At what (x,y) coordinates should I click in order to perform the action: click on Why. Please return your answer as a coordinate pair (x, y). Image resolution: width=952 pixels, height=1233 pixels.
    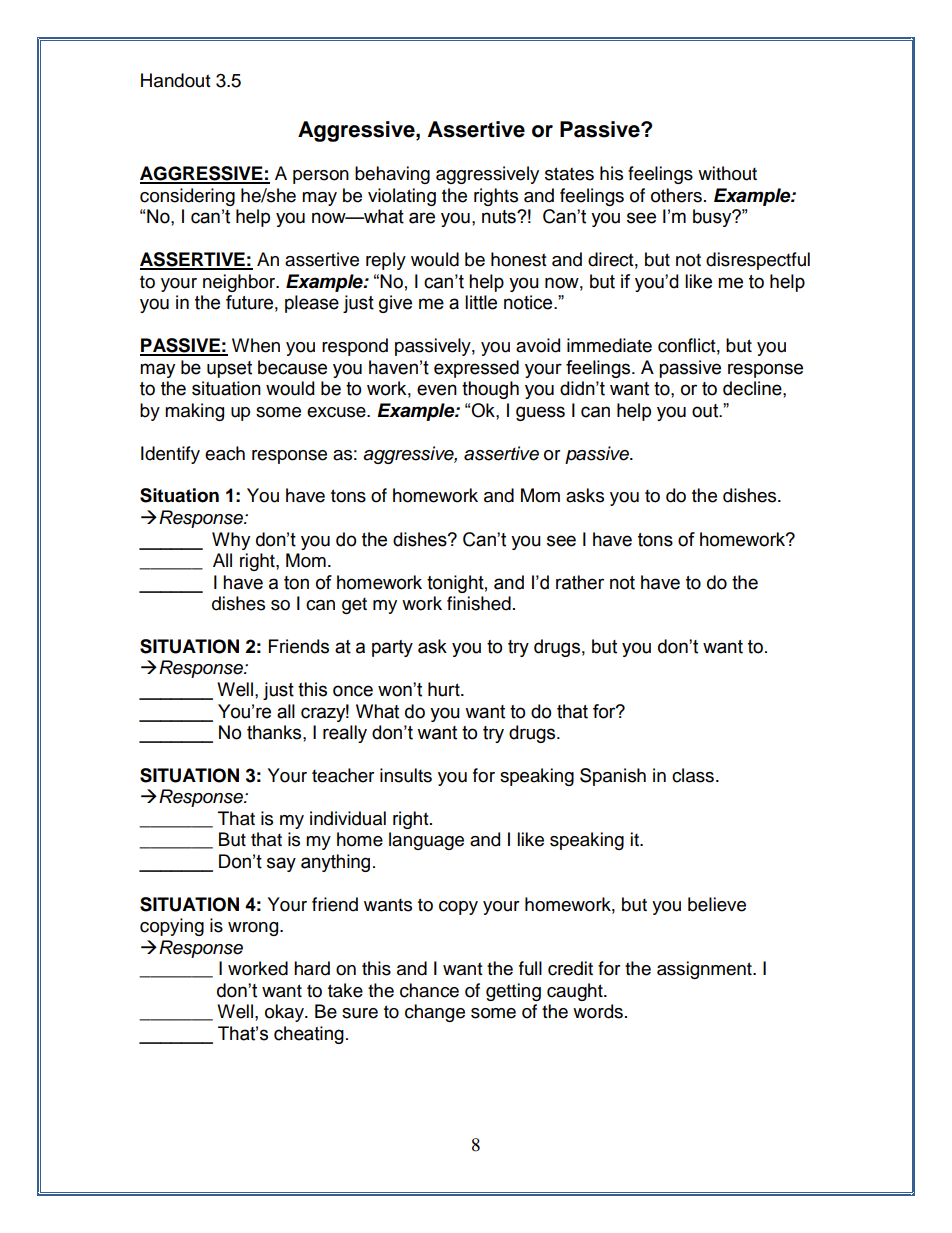
    Looking at the image, I should click on (231, 541).
